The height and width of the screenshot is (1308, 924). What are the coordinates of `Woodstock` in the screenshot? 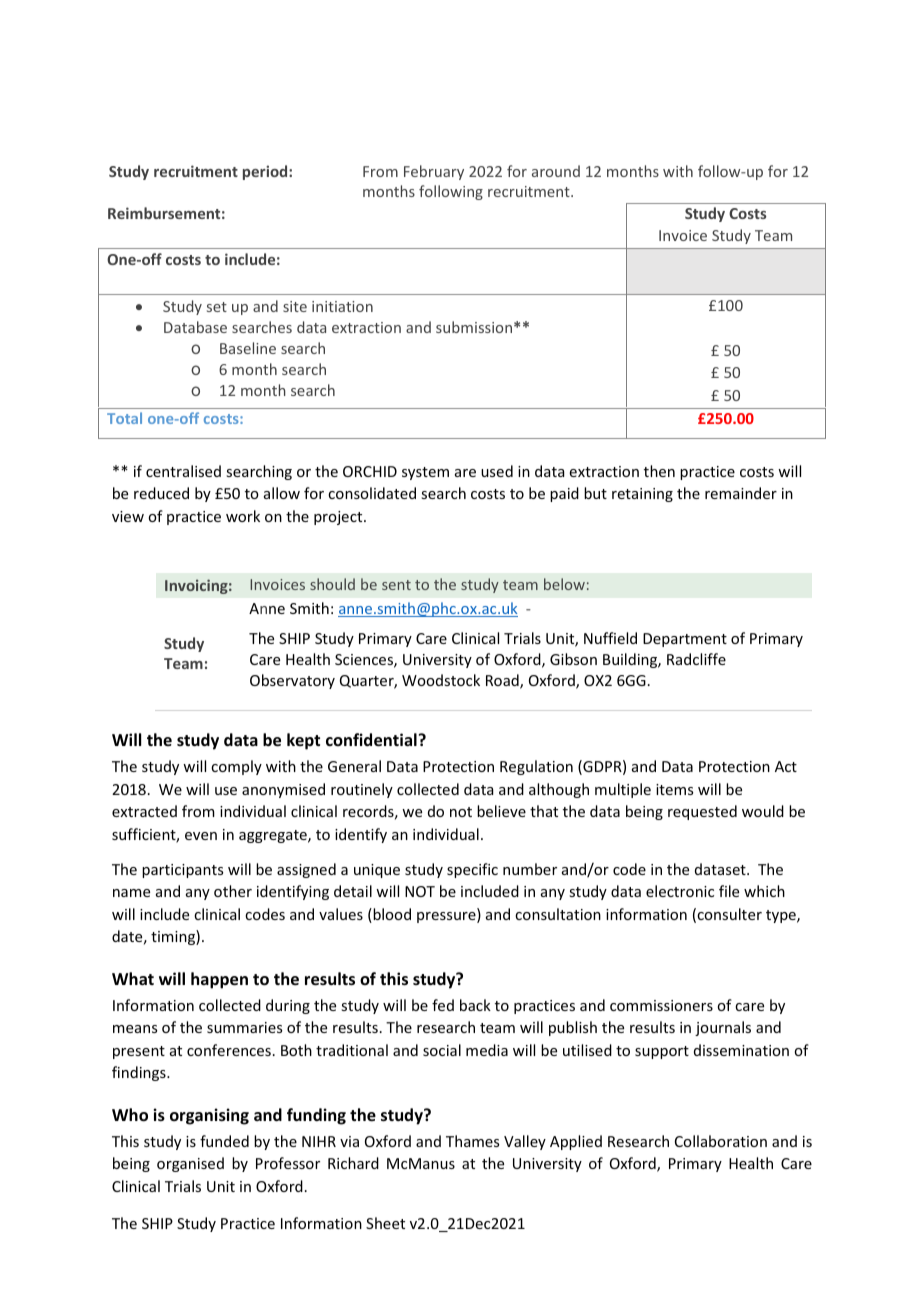 It's located at (441, 680).
